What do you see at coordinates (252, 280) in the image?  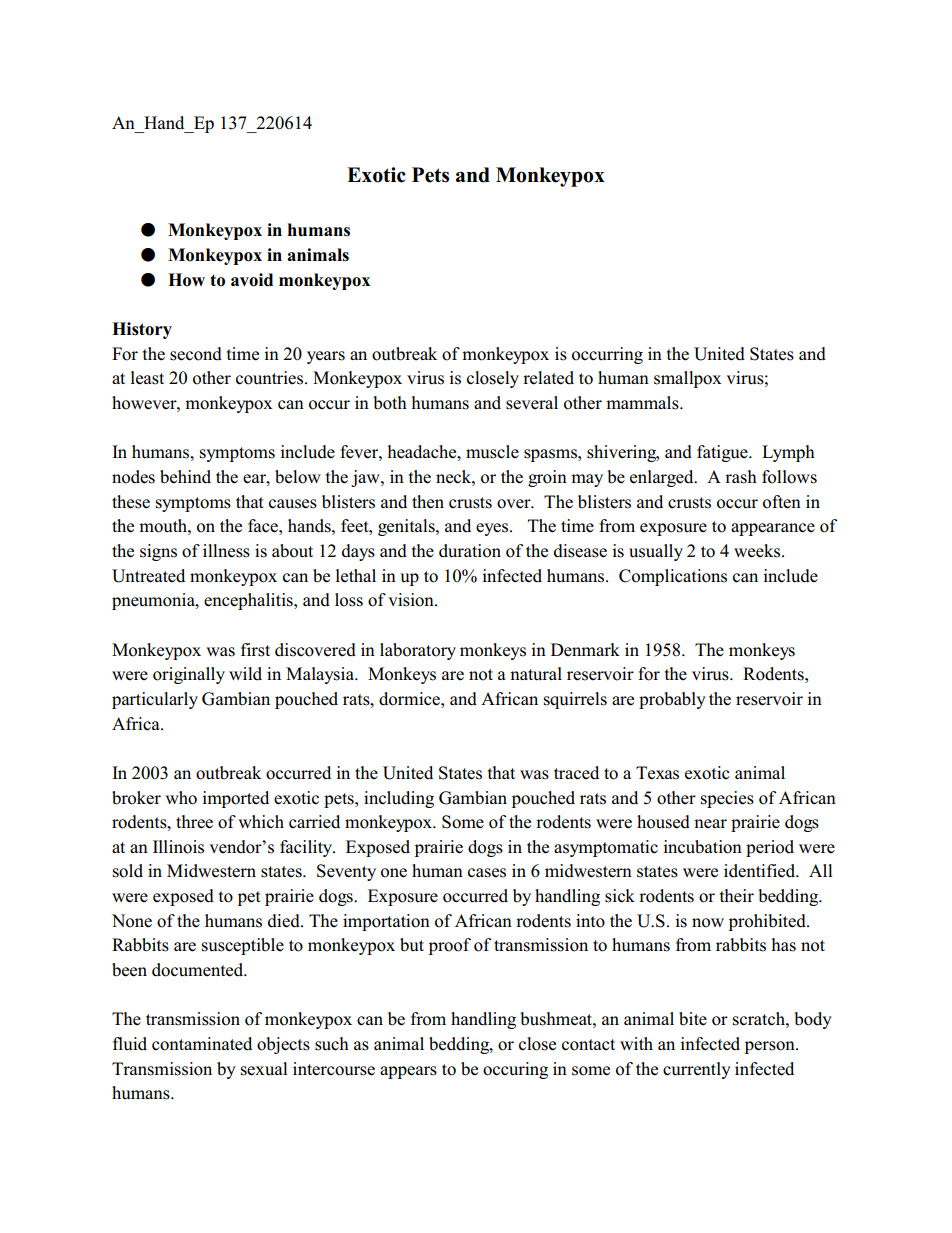 I see `avoid` at bounding box center [252, 280].
